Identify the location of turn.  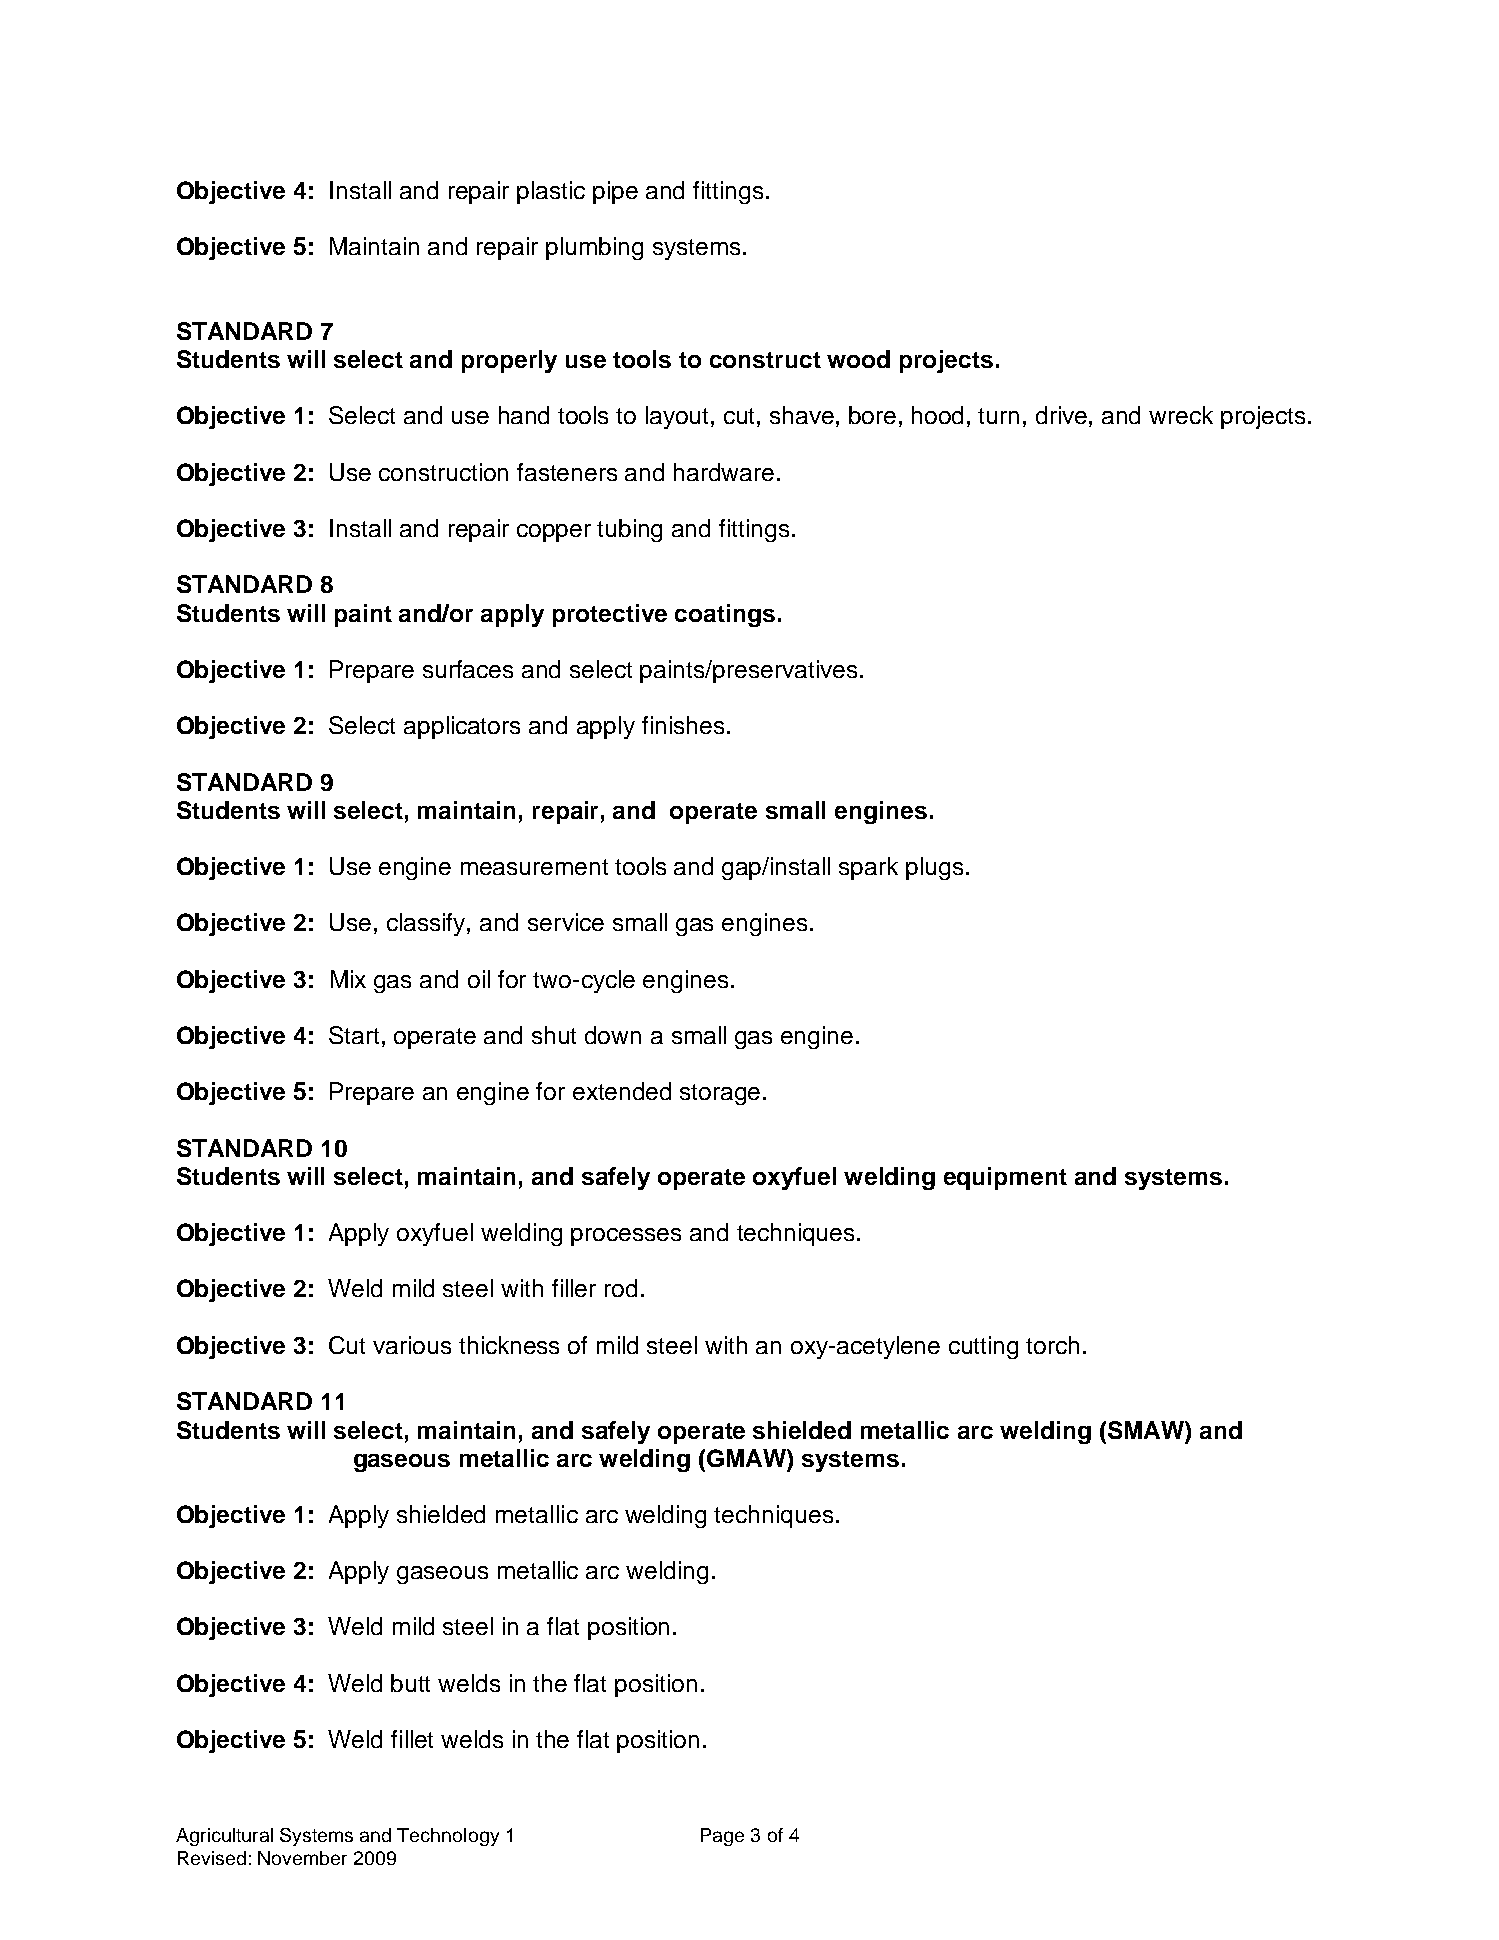
(998, 416).
